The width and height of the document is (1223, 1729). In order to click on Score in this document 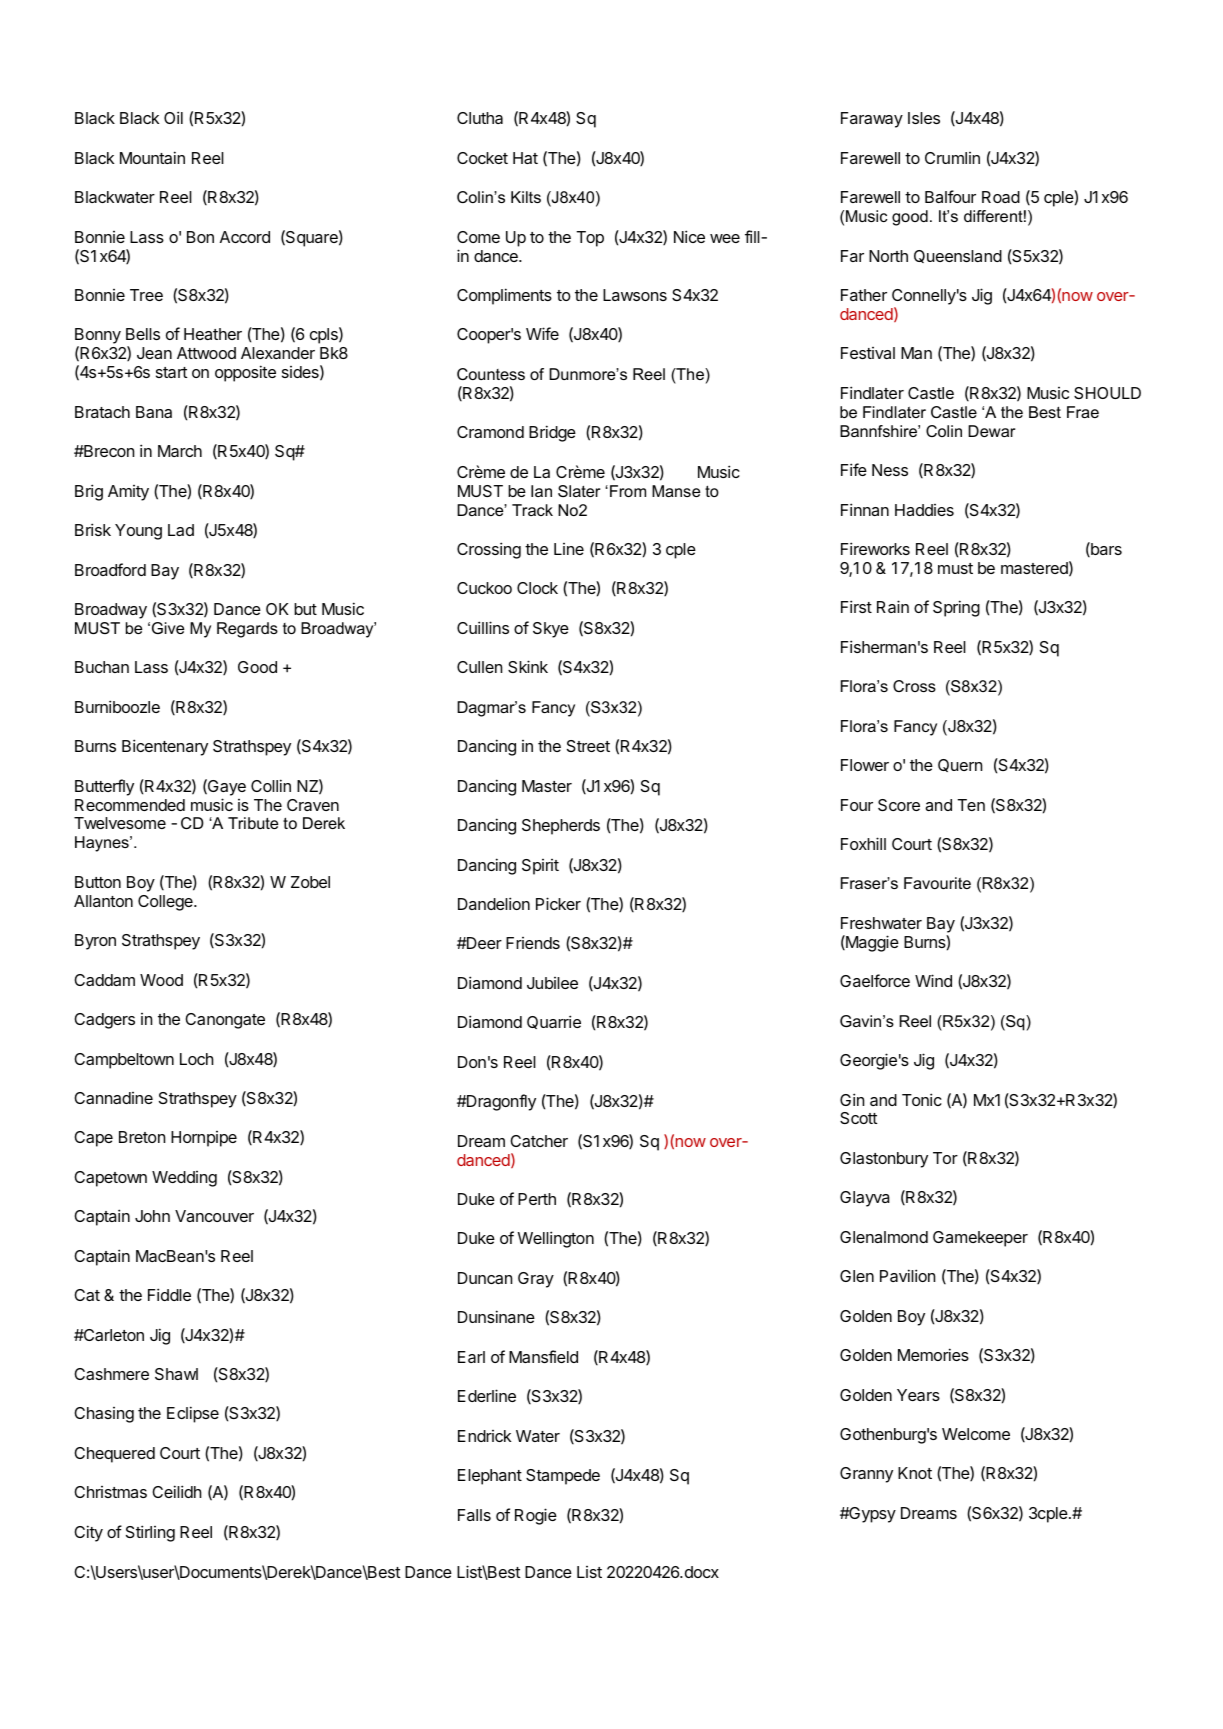, I will do `click(899, 805)`.
